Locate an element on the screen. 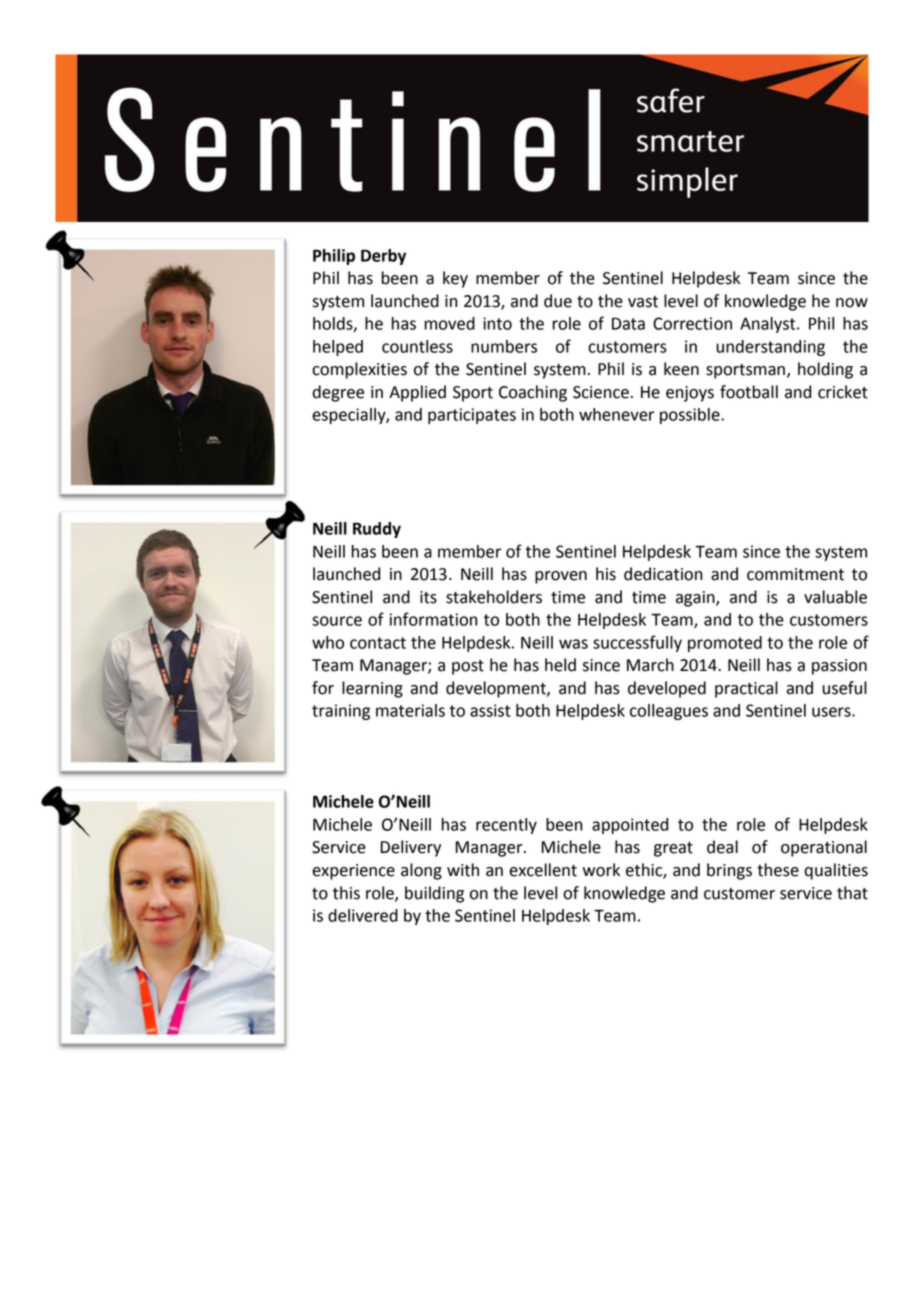 Image resolution: width=924 pixels, height=1308 pixels. Derby is located at coordinates (383, 257).
